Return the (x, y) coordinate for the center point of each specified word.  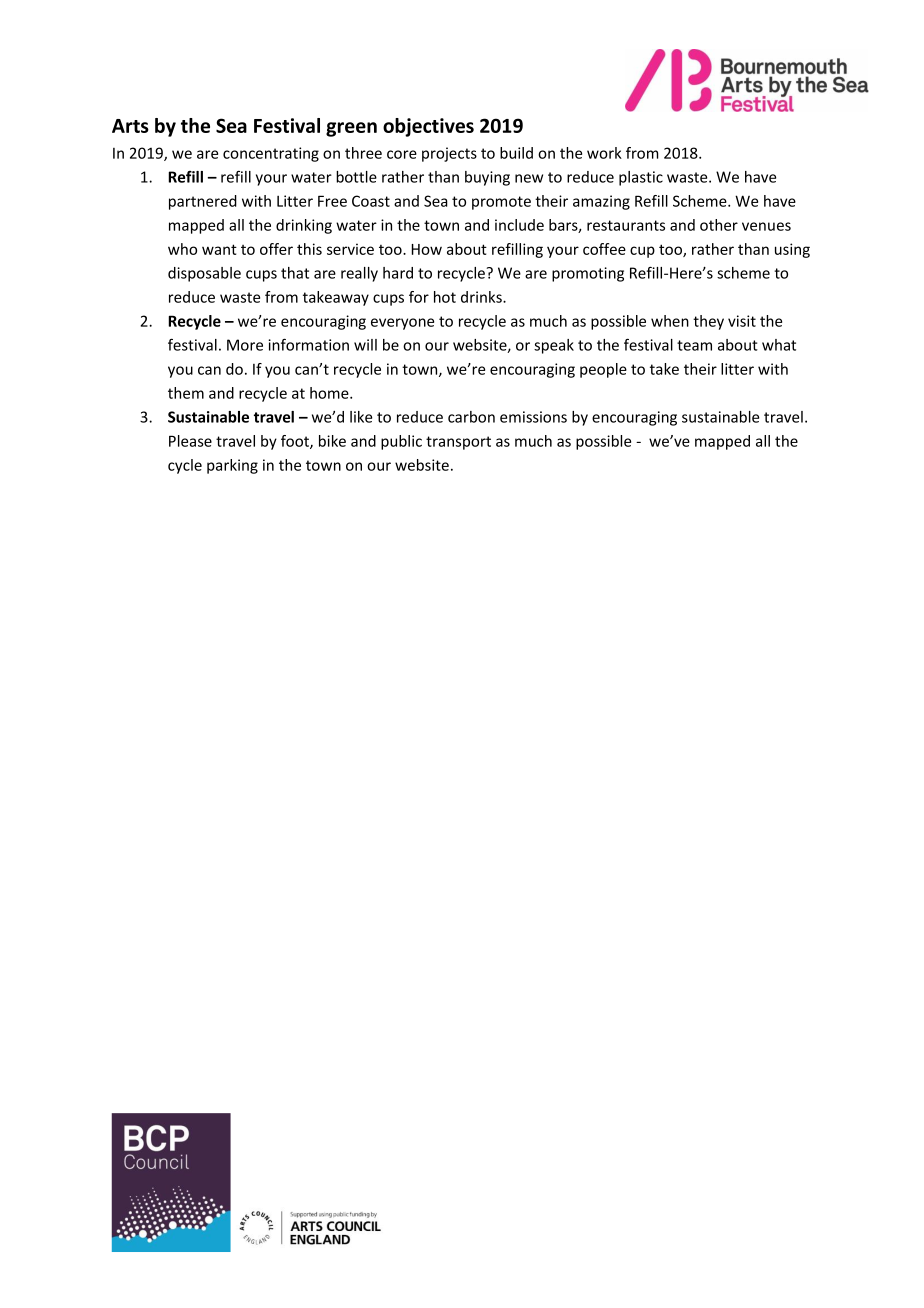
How (427, 249)
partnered (203, 202)
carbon (471, 417)
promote (501, 203)
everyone (402, 324)
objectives (428, 127)
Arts (130, 126)
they (708, 322)
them (186, 393)
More (245, 345)
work (604, 153)
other (719, 225)
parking (232, 466)
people (603, 370)
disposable (204, 274)
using (792, 250)
